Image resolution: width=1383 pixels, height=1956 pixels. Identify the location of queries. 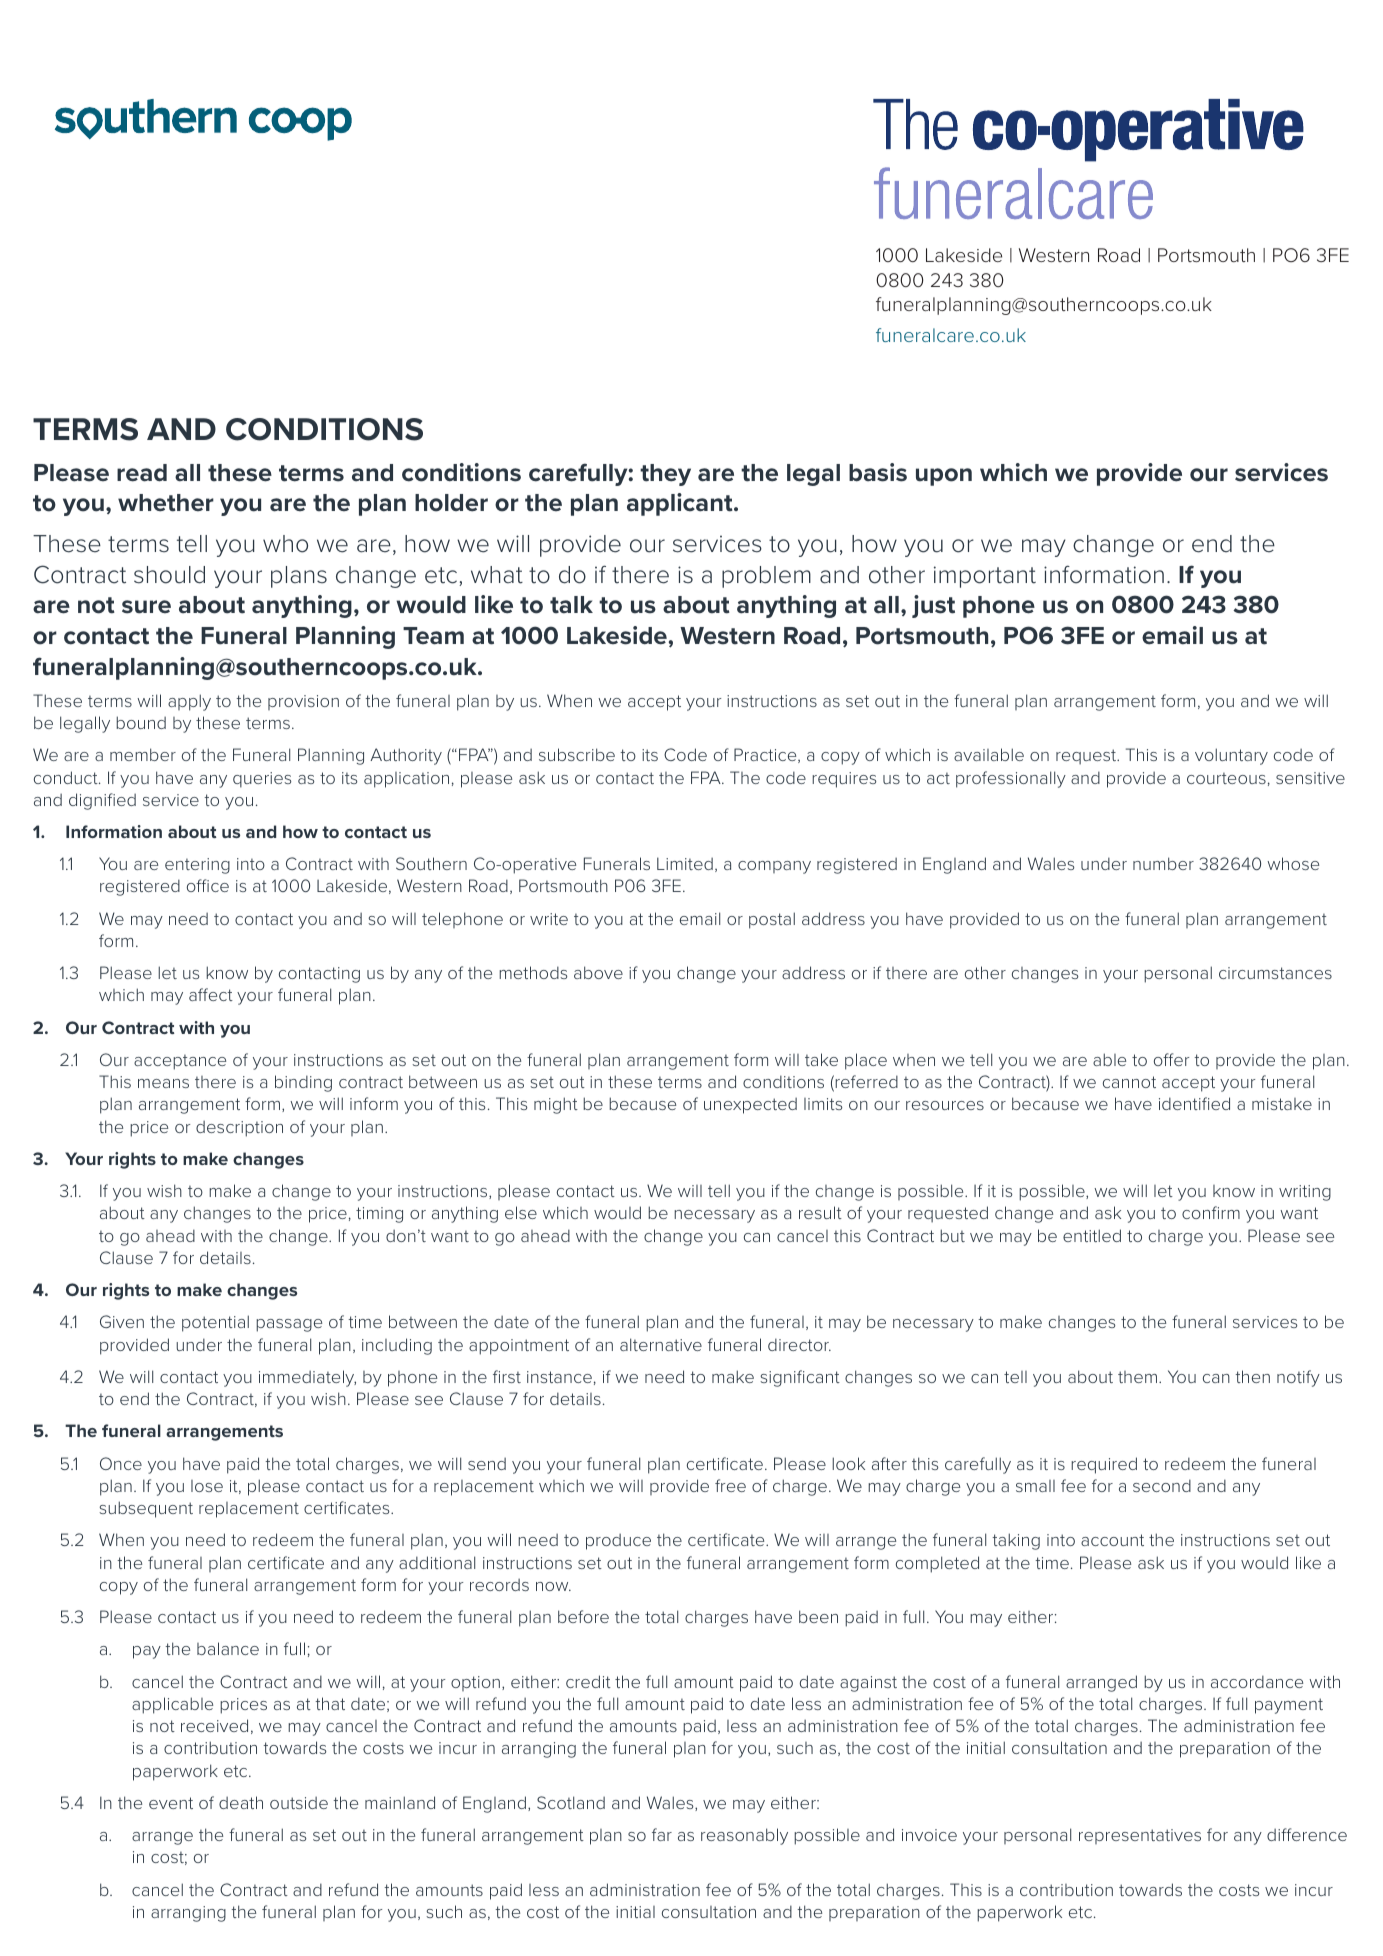
(262, 780).
